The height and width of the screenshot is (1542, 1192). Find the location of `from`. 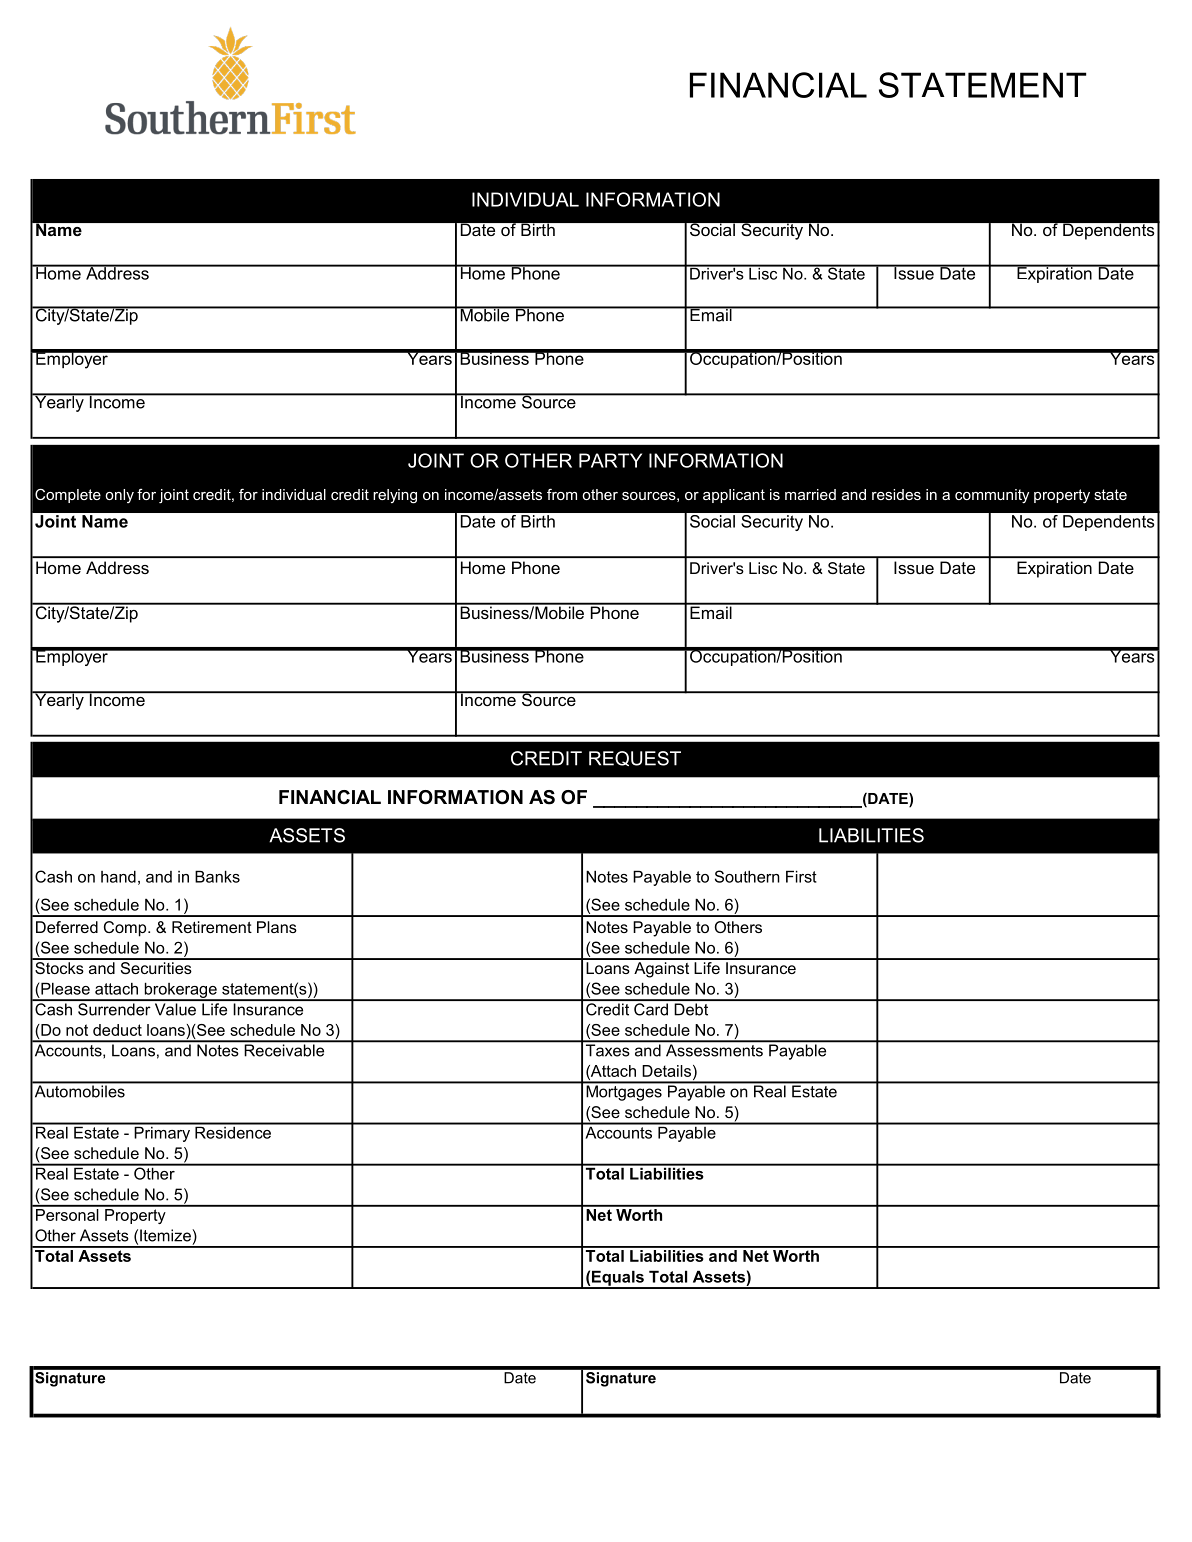

from is located at coordinates (562, 494).
